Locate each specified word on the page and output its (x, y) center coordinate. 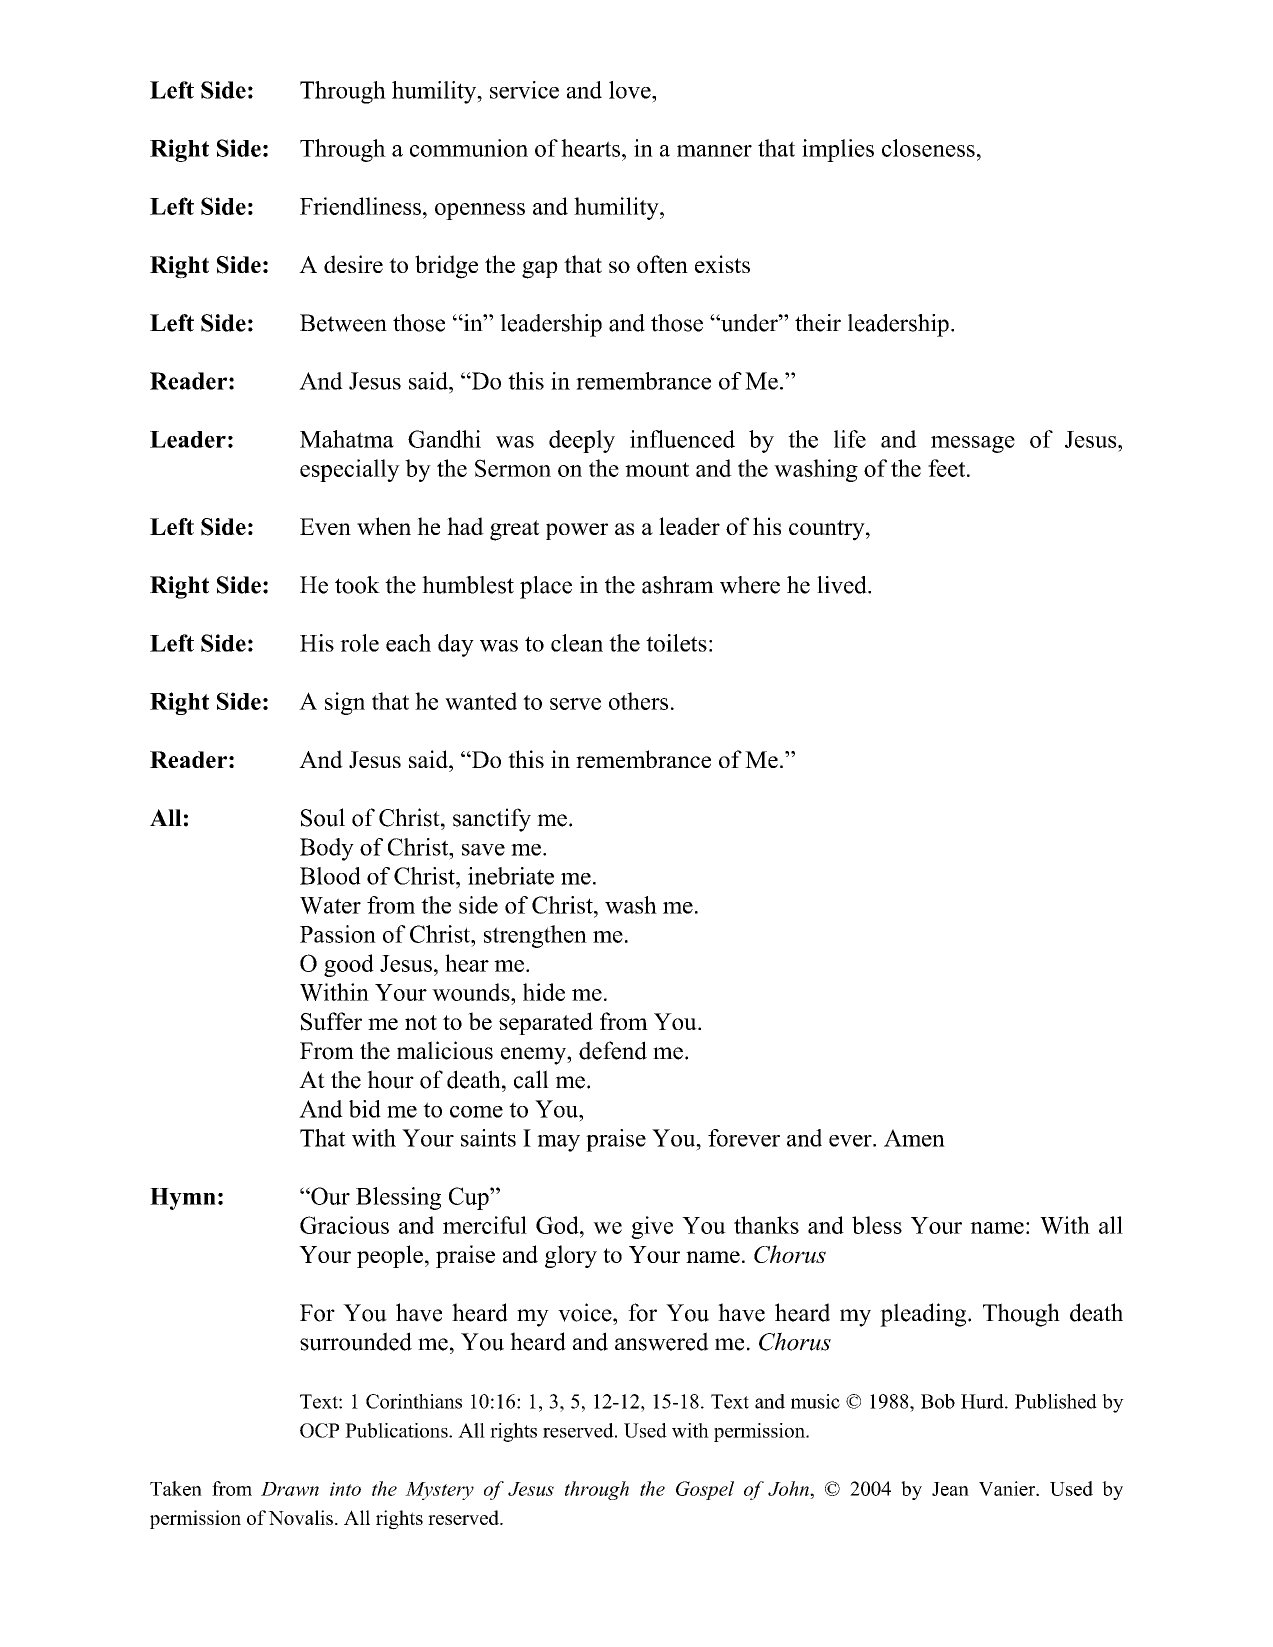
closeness (928, 148)
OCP (319, 1430)
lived (843, 585)
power (577, 531)
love (631, 90)
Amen (914, 1138)
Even (325, 526)
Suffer (331, 1021)
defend (613, 1050)
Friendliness (360, 206)
